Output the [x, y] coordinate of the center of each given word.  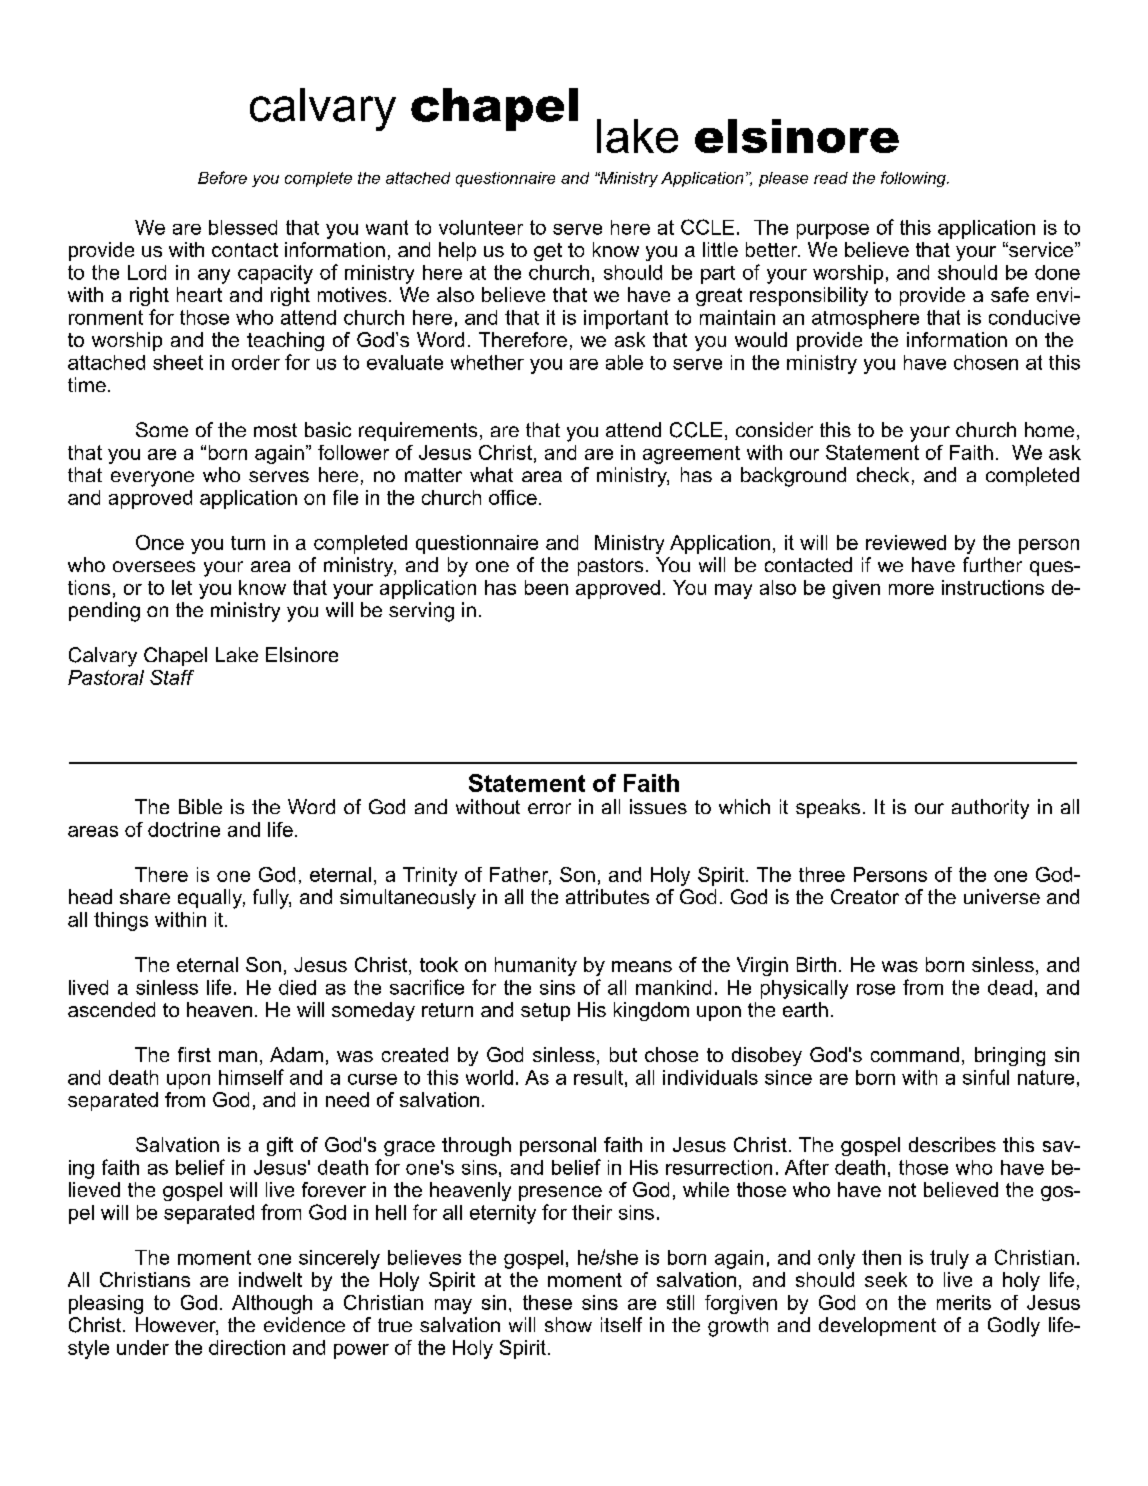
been [546, 587]
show [568, 1324]
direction [247, 1347]
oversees [154, 566]
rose [876, 989]
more [911, 589]
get [548, 252]
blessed [243, 227]
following [914, 179]
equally [211, 899]
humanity [536, 966]
